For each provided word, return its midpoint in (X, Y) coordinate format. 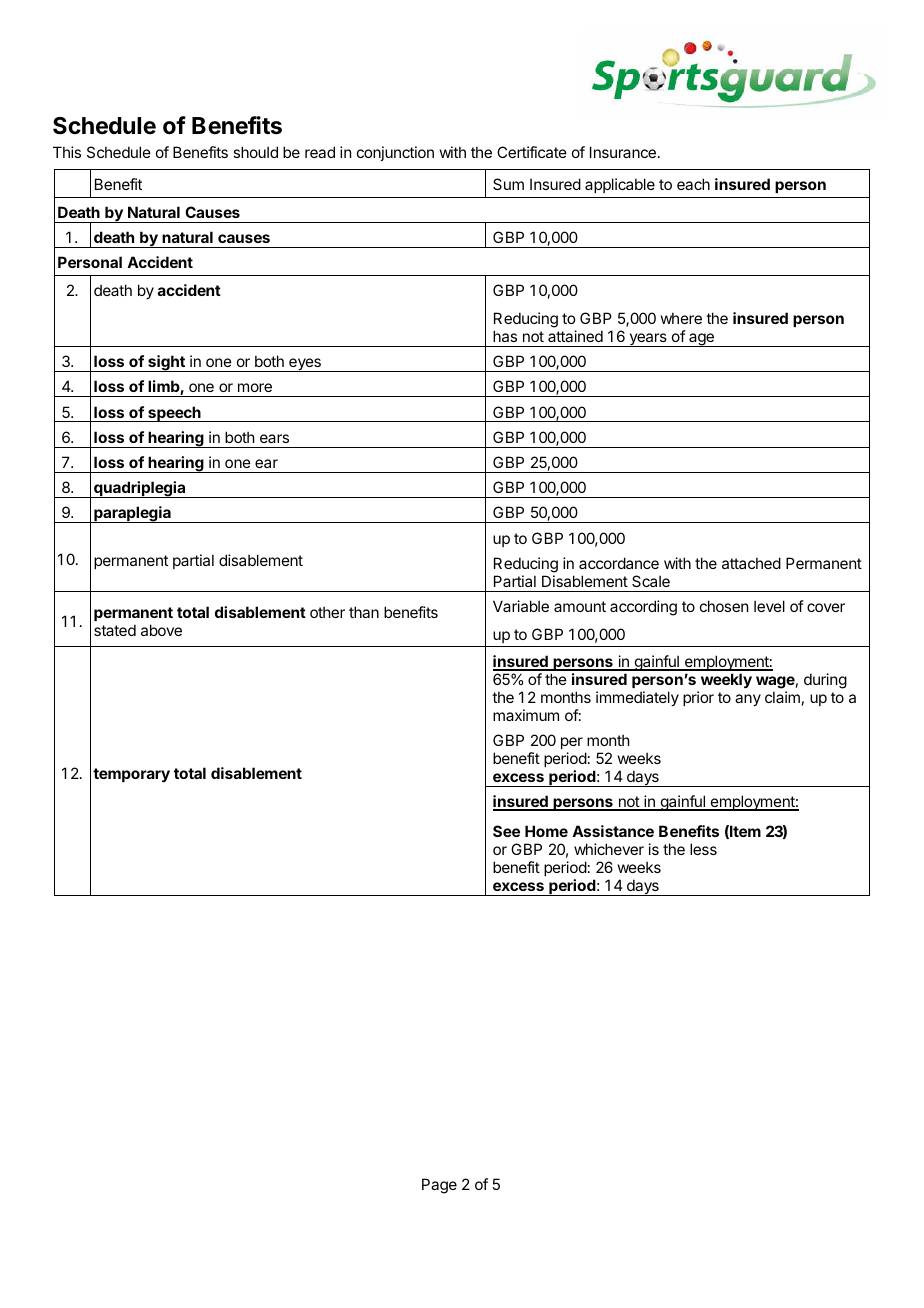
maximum (526, 715)
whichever (609, 849)
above (161, 630)
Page (439, 1186)
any (748, 700)
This (67, 152)
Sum (508, 184)
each (693, 184)
